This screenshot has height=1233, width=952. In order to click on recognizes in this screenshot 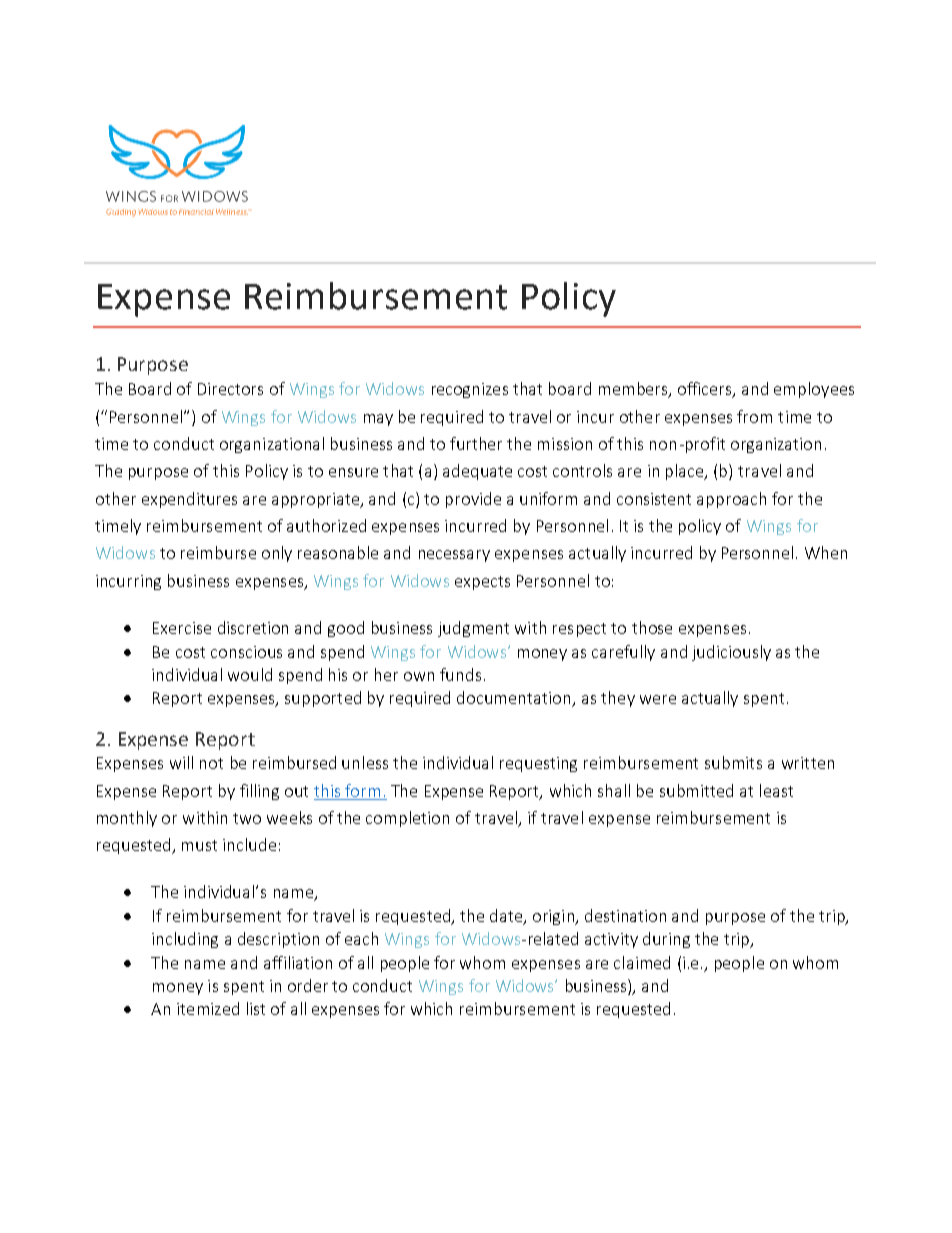, I will do `click(470, 390)`.
